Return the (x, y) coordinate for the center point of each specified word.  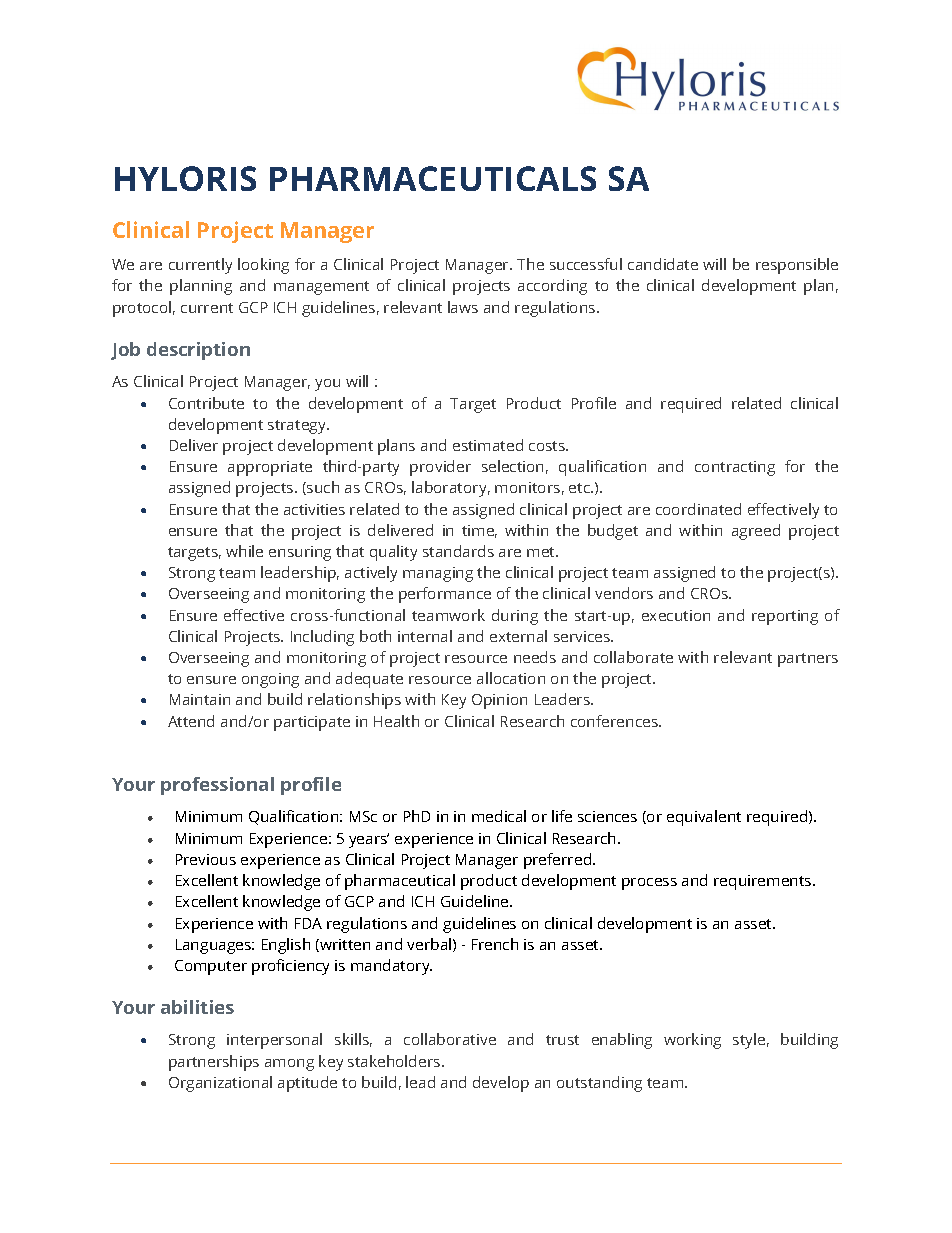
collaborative (450, 1039)
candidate (663, 264)
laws (463, 307)
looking (263, 266)
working (692, 1041)
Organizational (220, 1084)
